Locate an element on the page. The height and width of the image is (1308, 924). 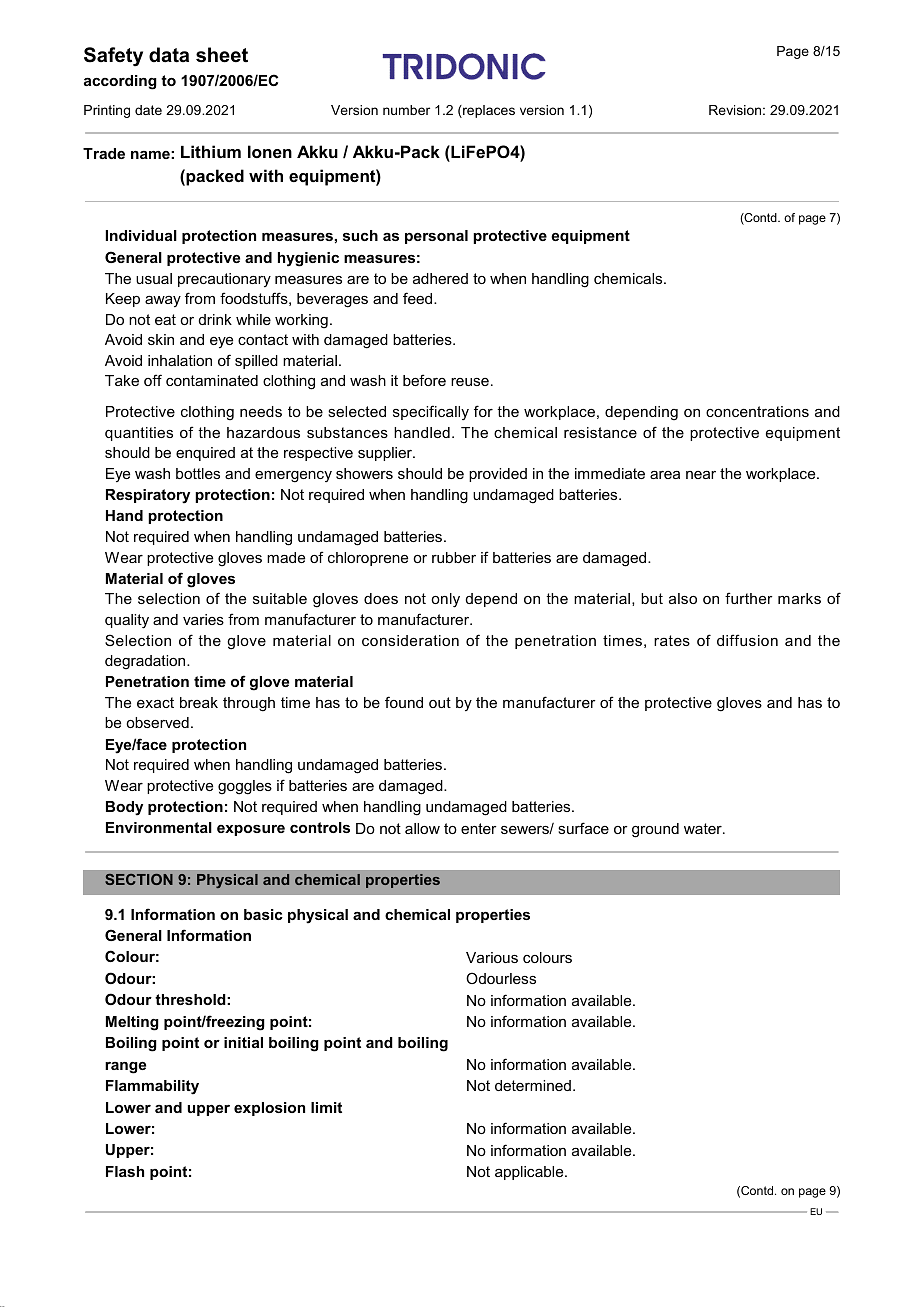
basic is located at coordinates (263, 914).
